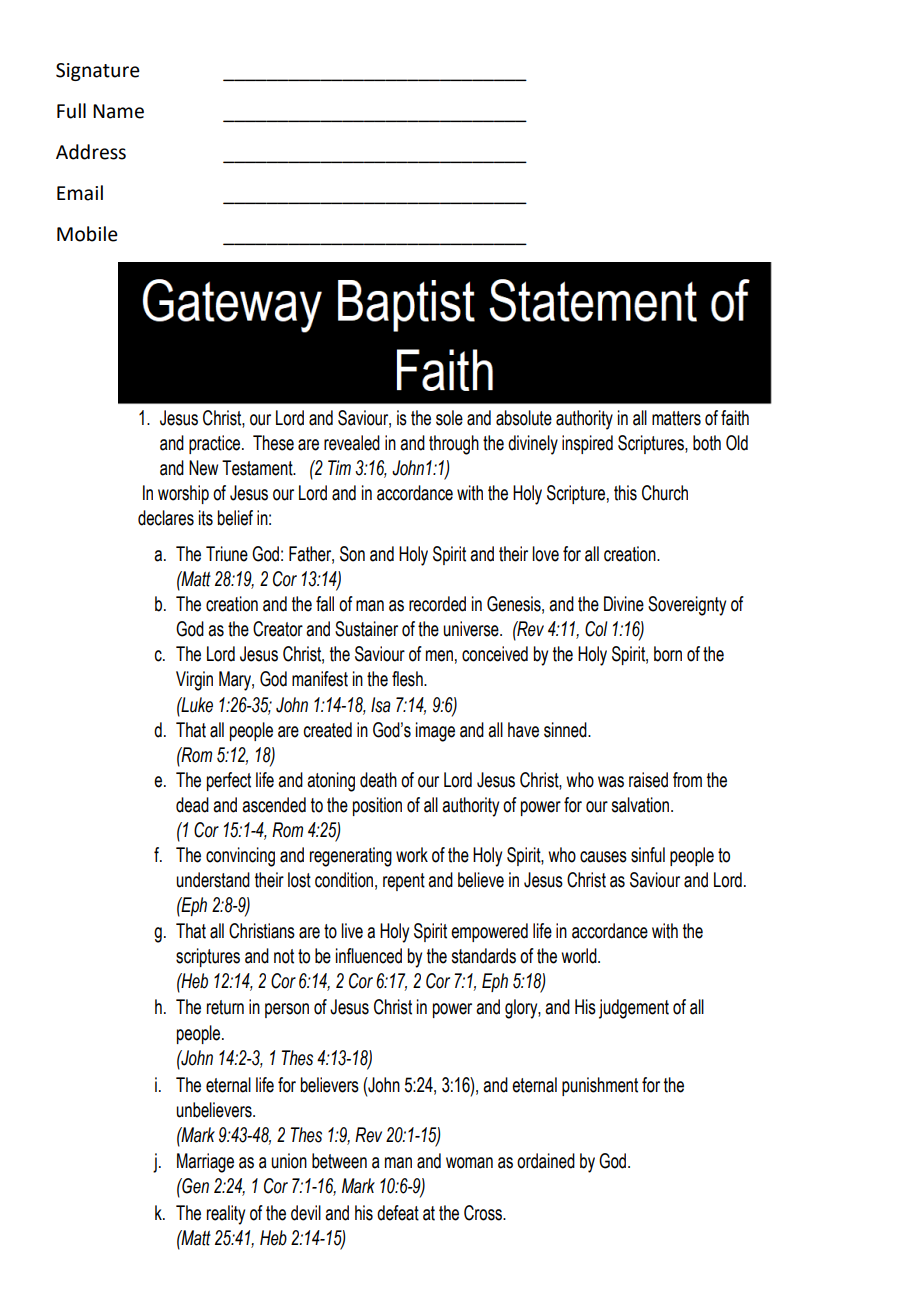 Image resolution: width=924 pixels, height=1308 pixels. What do you see at coordinates (194, 681) in the screenshot?
I see `Virgin` at bounding box center [194, 681].
